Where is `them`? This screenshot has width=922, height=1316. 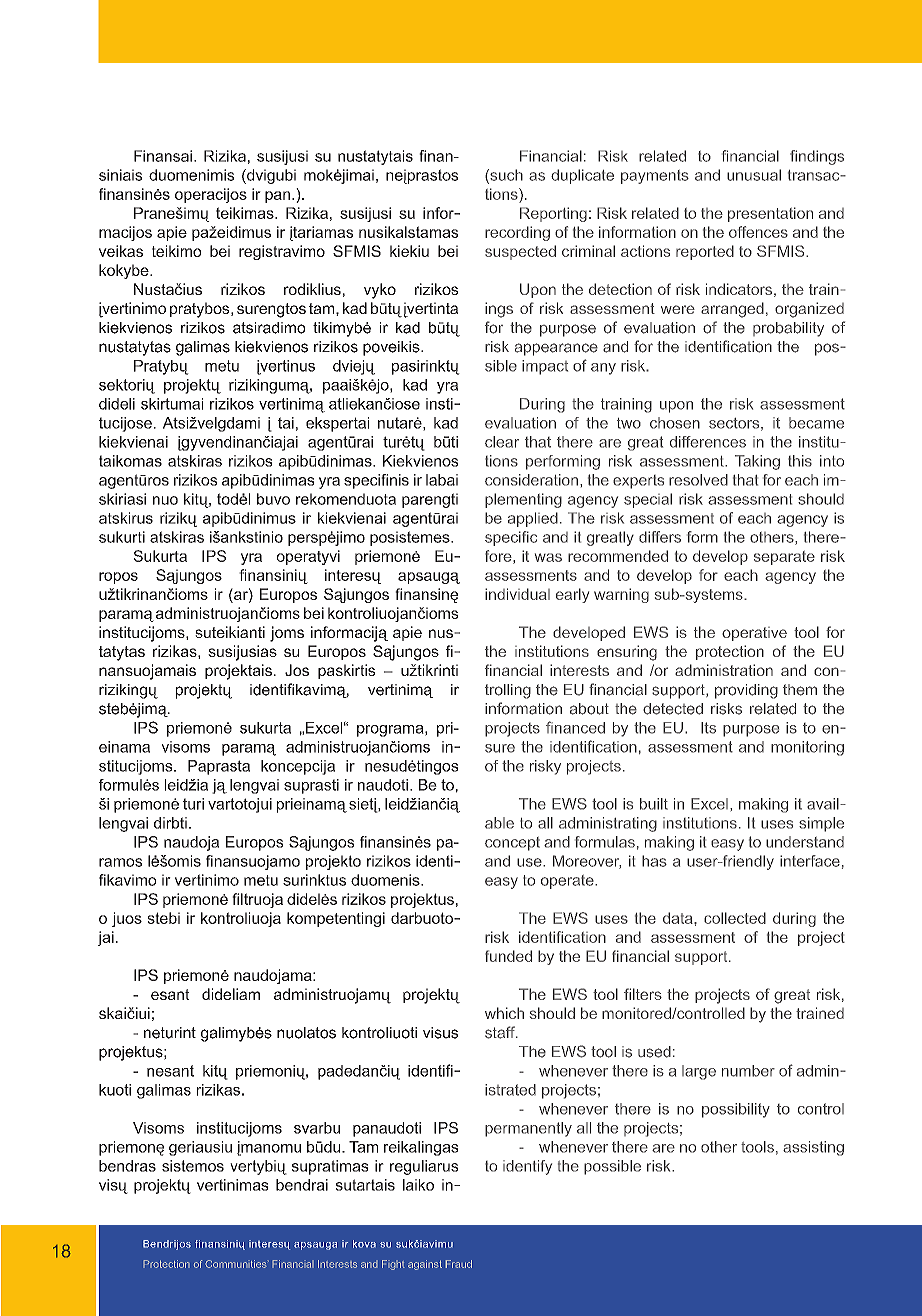
them is located at coordinates (800, 690).
